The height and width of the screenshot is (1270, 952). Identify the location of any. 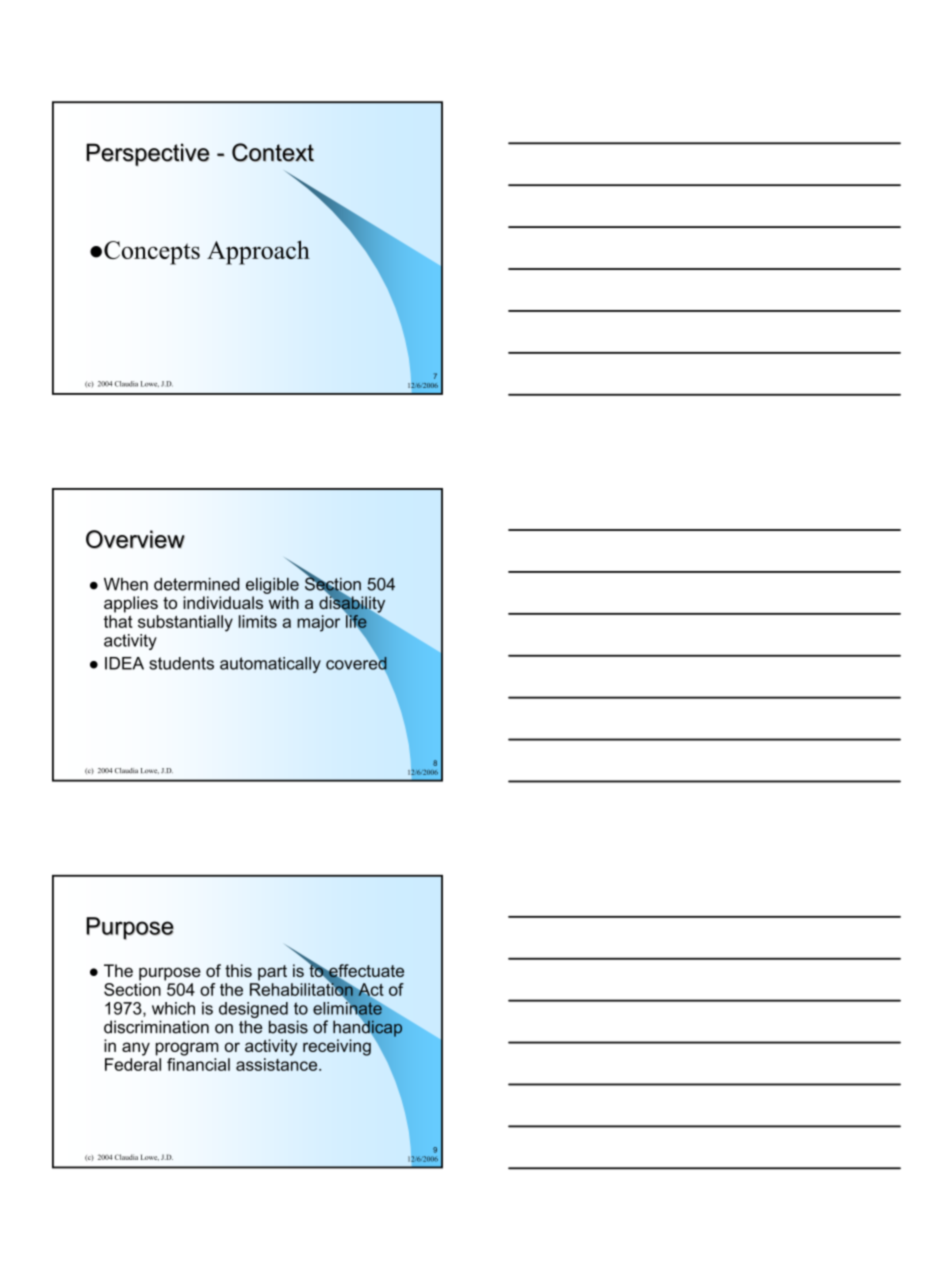
(136, 1049).
